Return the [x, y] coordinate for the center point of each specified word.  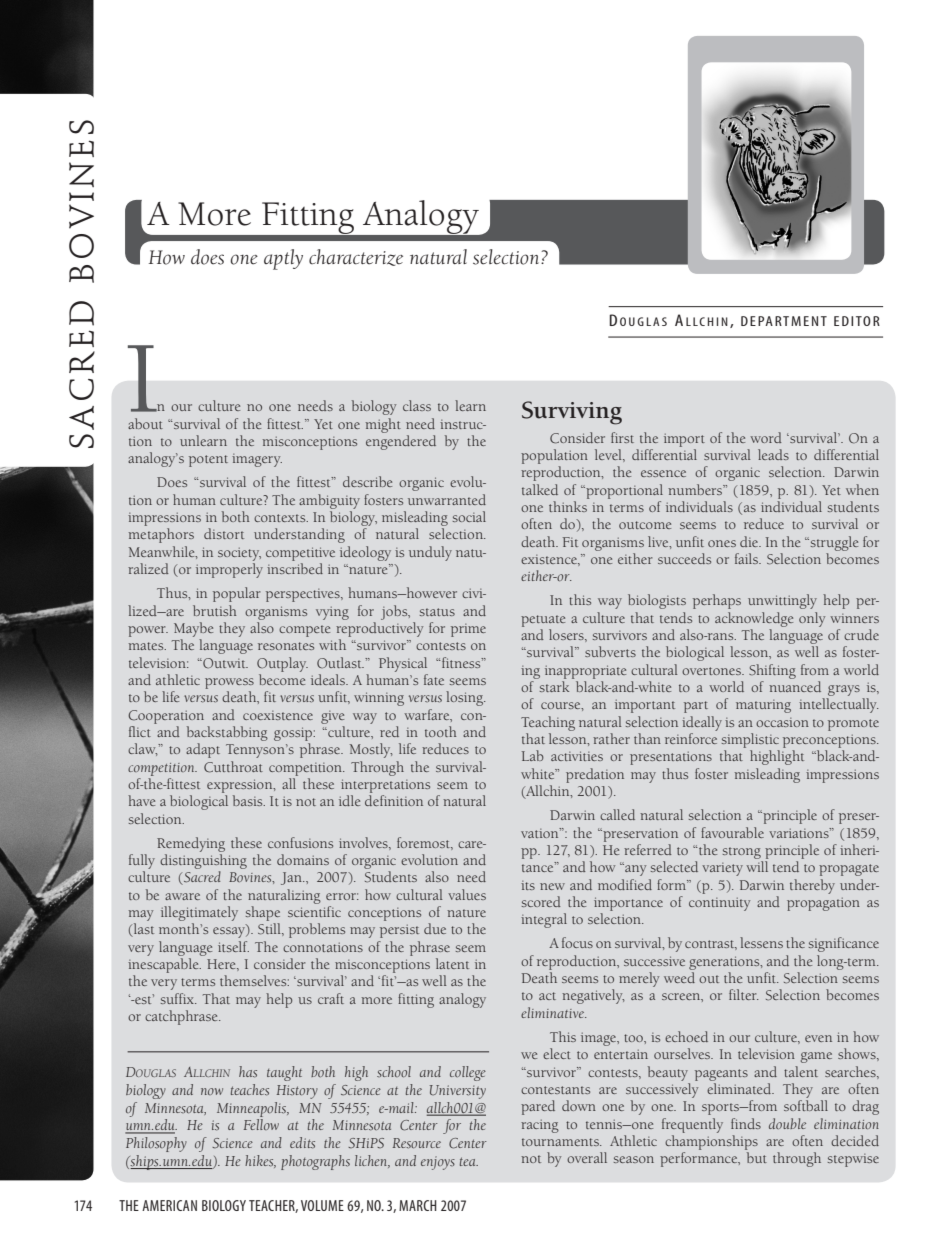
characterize [356, 257]
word [766, 437]
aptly [283, 259]
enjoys [438, 1163]
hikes [260, 1161]
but [757, 1157]
